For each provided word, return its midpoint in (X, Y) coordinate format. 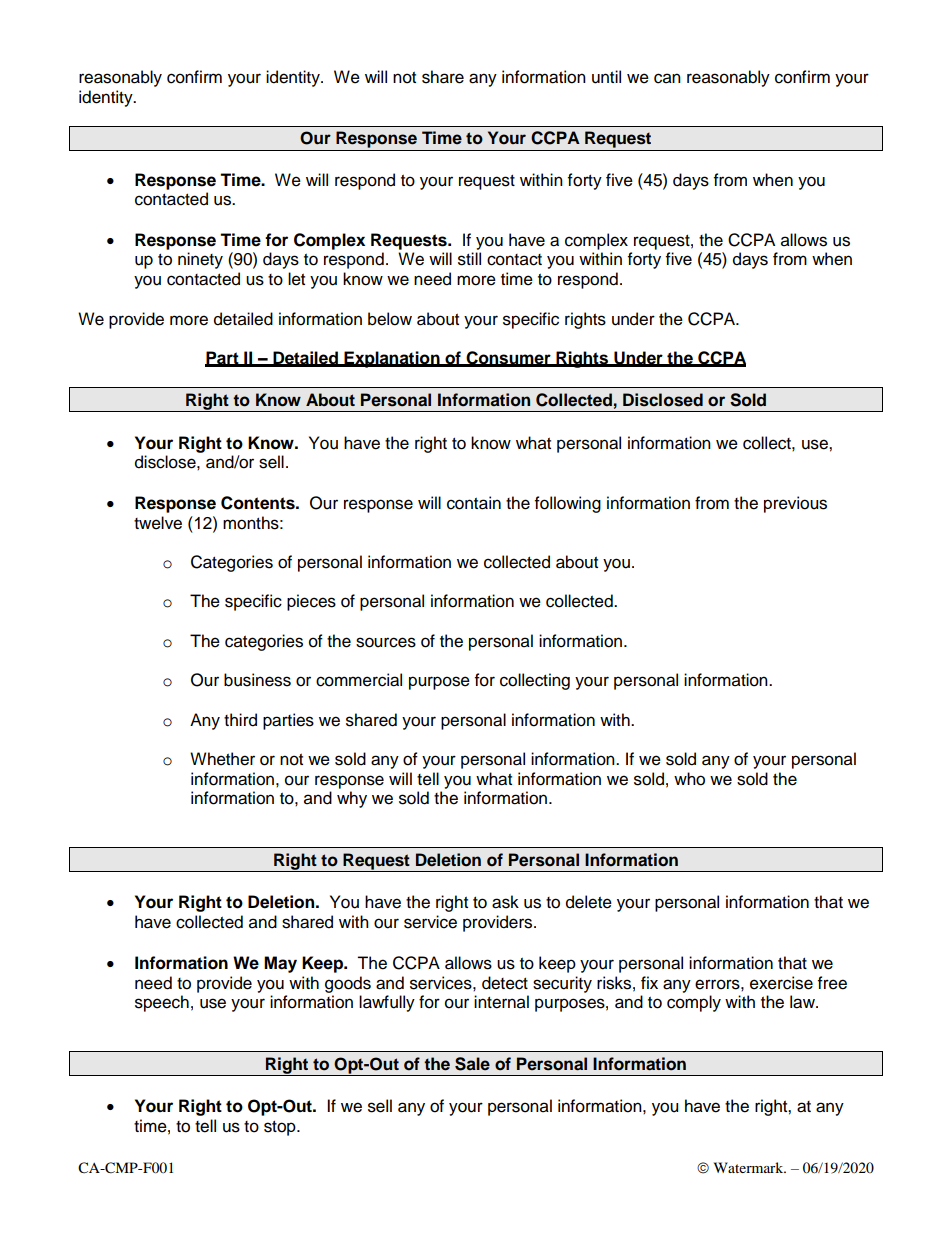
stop (281, 1128)
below (390, 319)
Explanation (392, 359)
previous (795, 504)
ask (505, 902)
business (257, 680)
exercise (781, 983)
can (667, 78)
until (606, 77)
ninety (200, 260)
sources (386, 642)
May (280, 964)
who (689, 779)
